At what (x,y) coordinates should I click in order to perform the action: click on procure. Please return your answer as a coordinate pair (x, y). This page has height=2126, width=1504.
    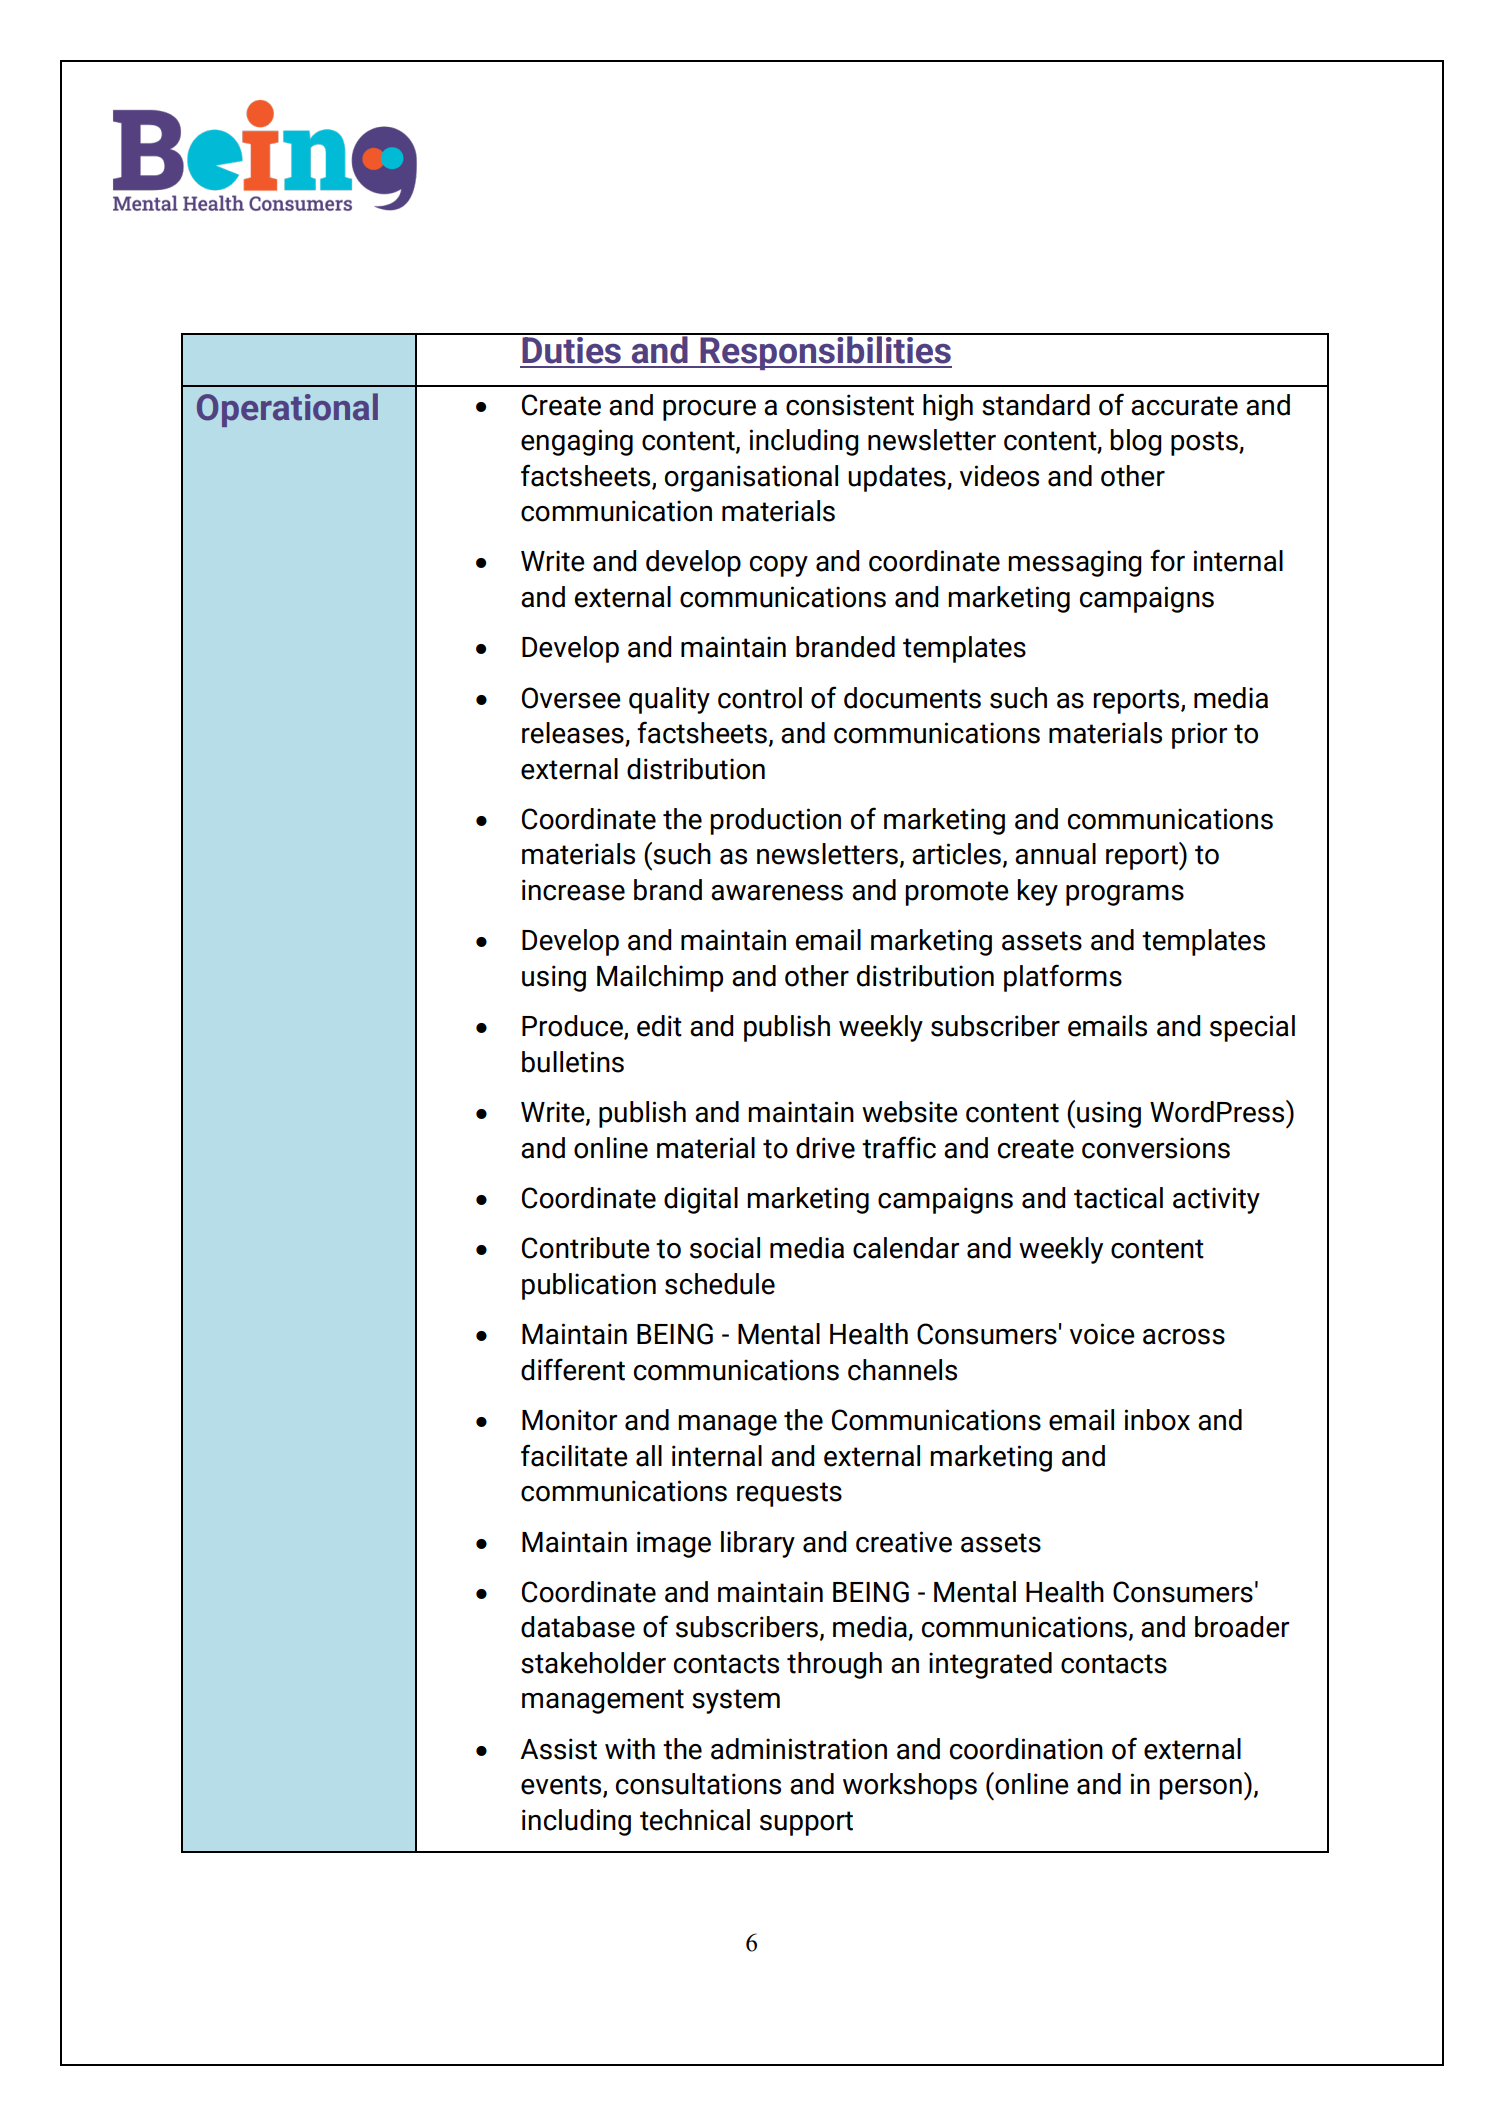
    Looking at the image, I should click on (709, 410).
